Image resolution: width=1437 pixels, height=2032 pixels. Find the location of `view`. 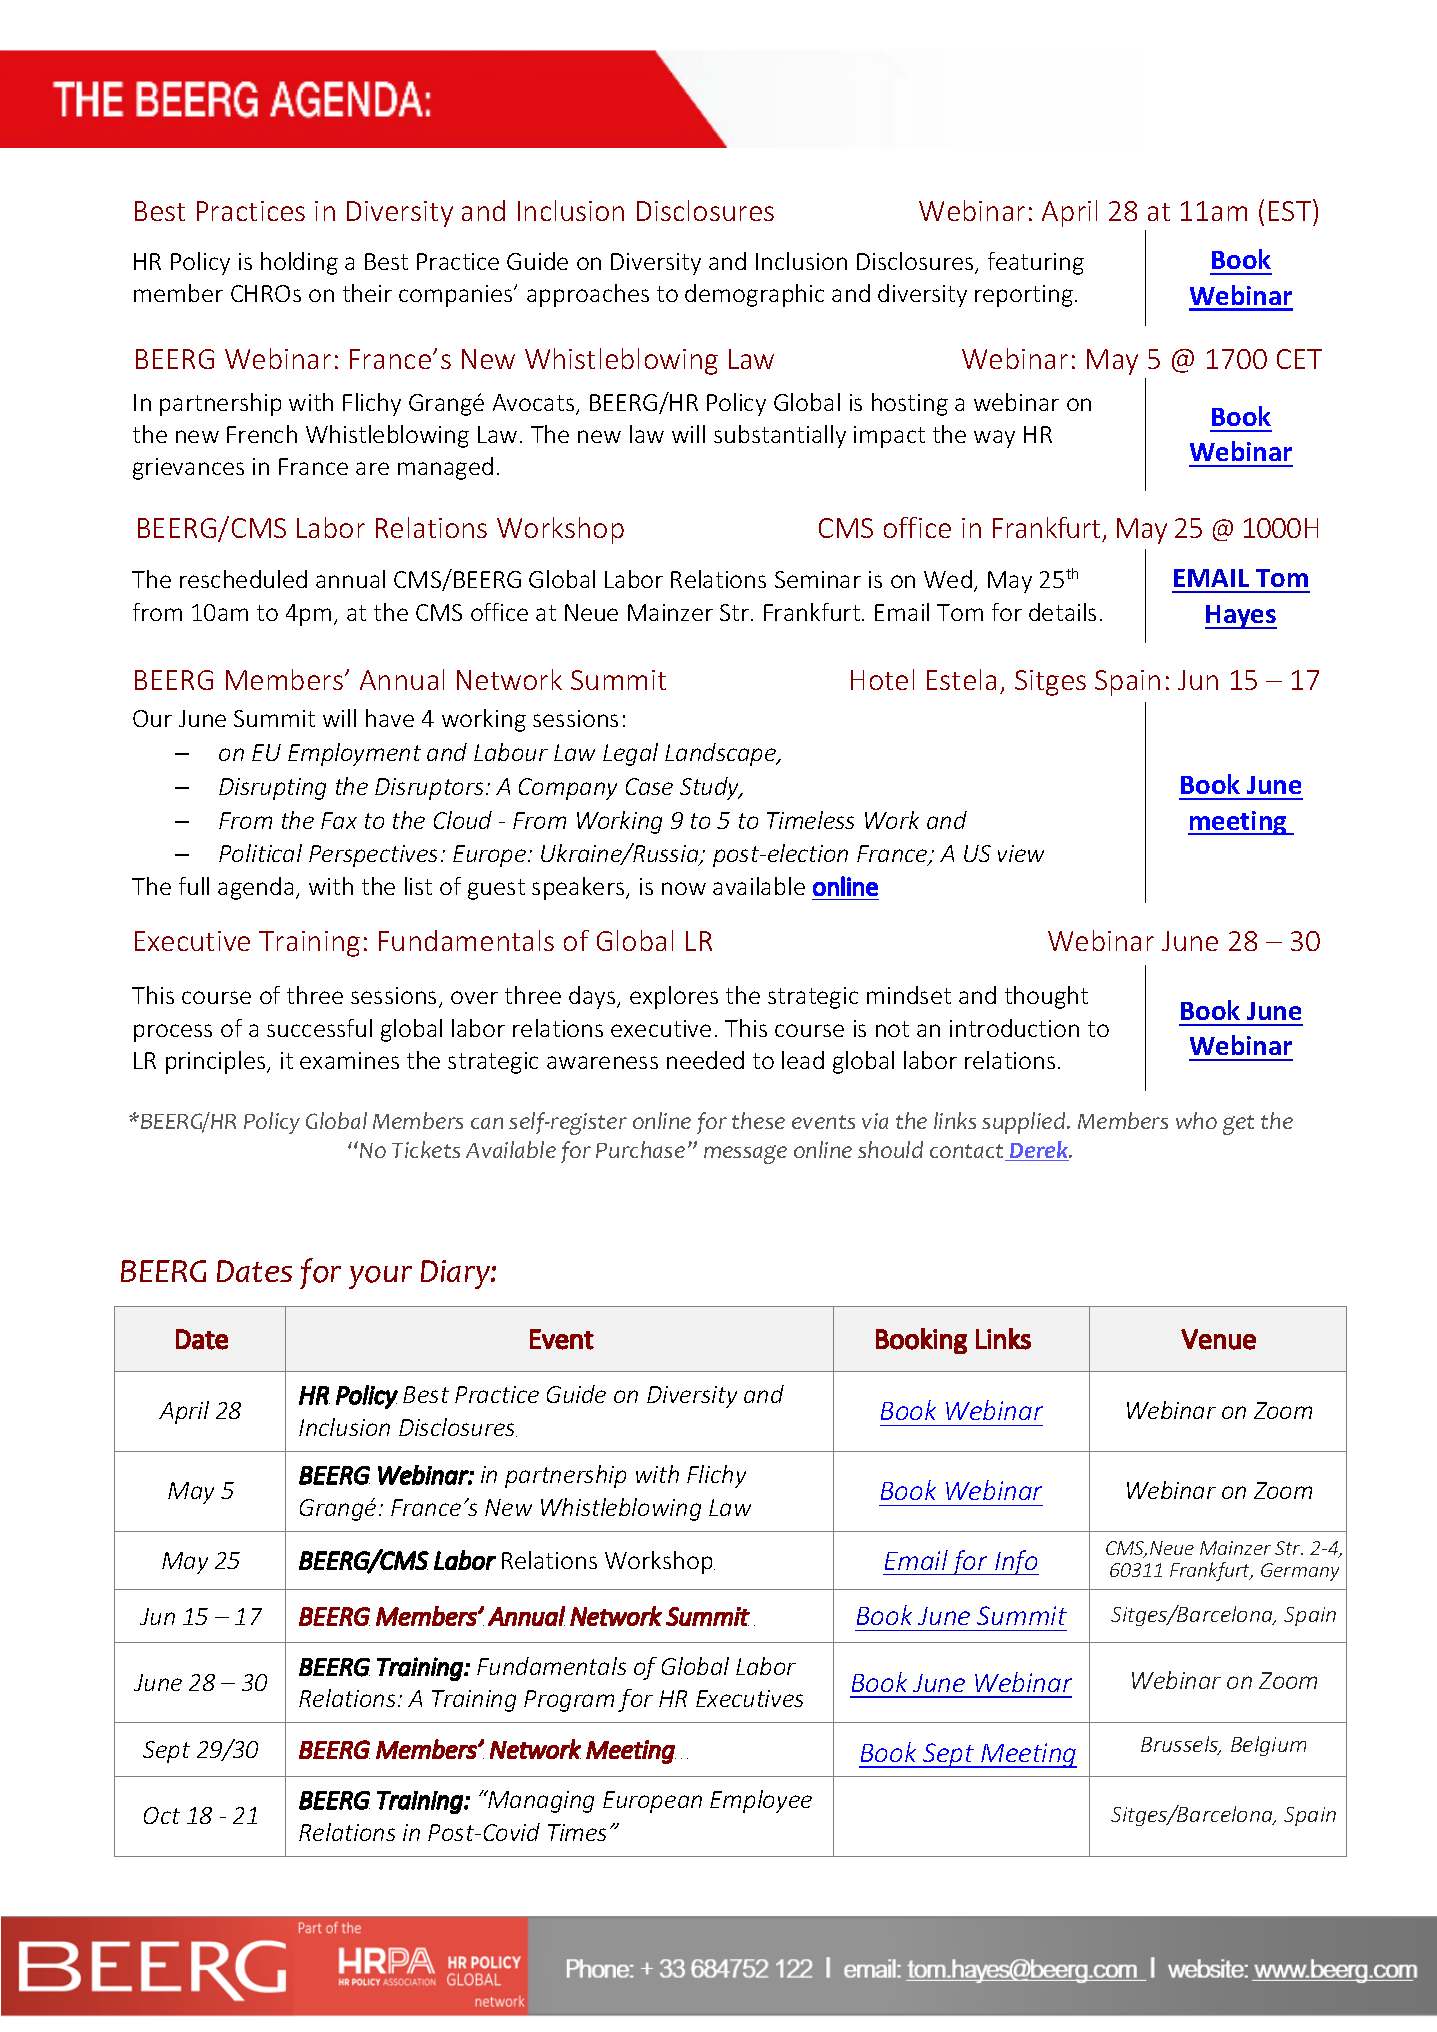

view is located at coordinates (1021, 853).
